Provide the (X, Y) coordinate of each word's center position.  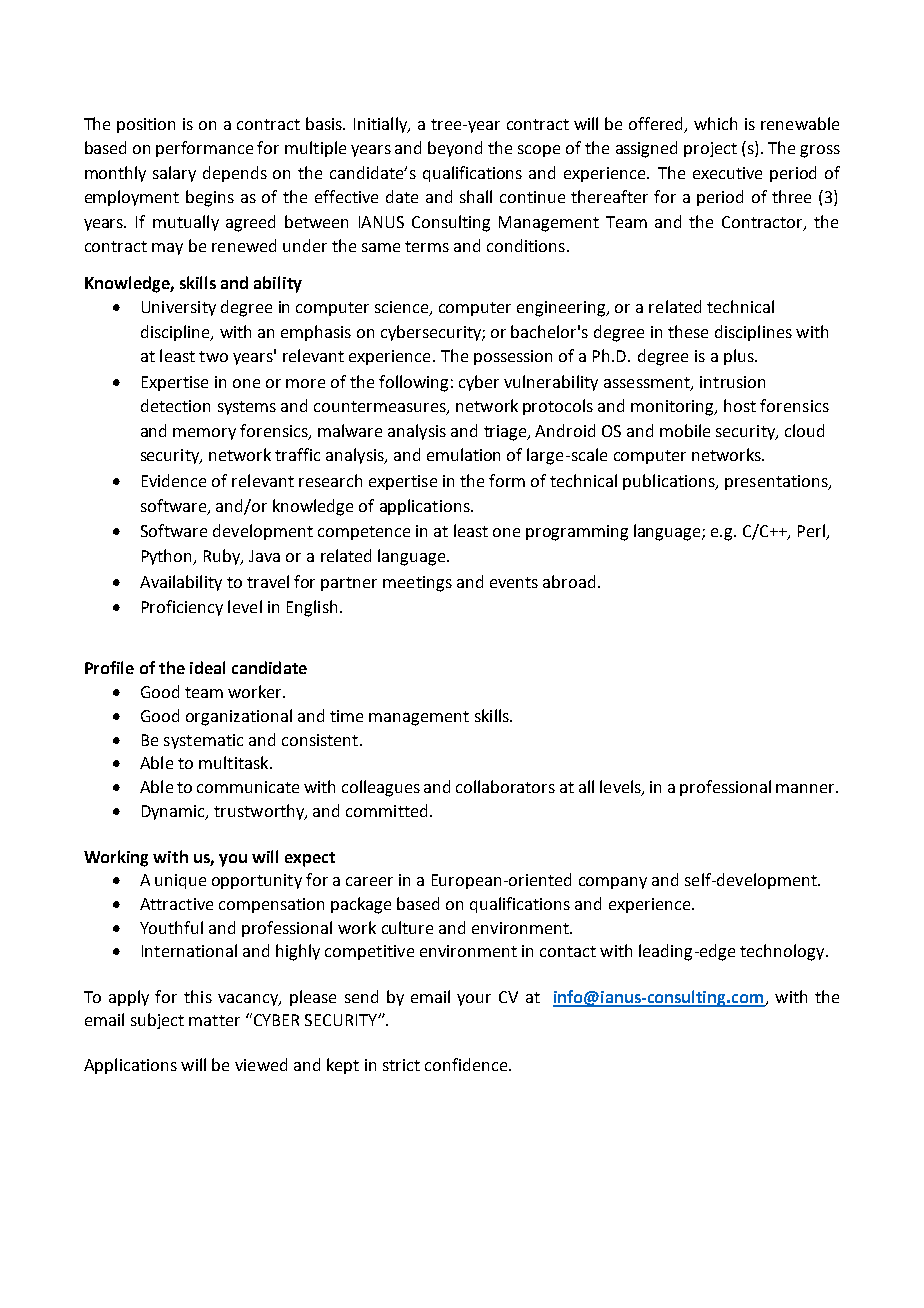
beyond (455, 149)
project (710, 149)
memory (204, 434)
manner (807, 788)
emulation (463, 454)
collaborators (505, 786)
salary (174, 174)
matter (214, 1020)
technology (783, 952)
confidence (467, 1064)
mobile (685, 430)
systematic (203, 741)
